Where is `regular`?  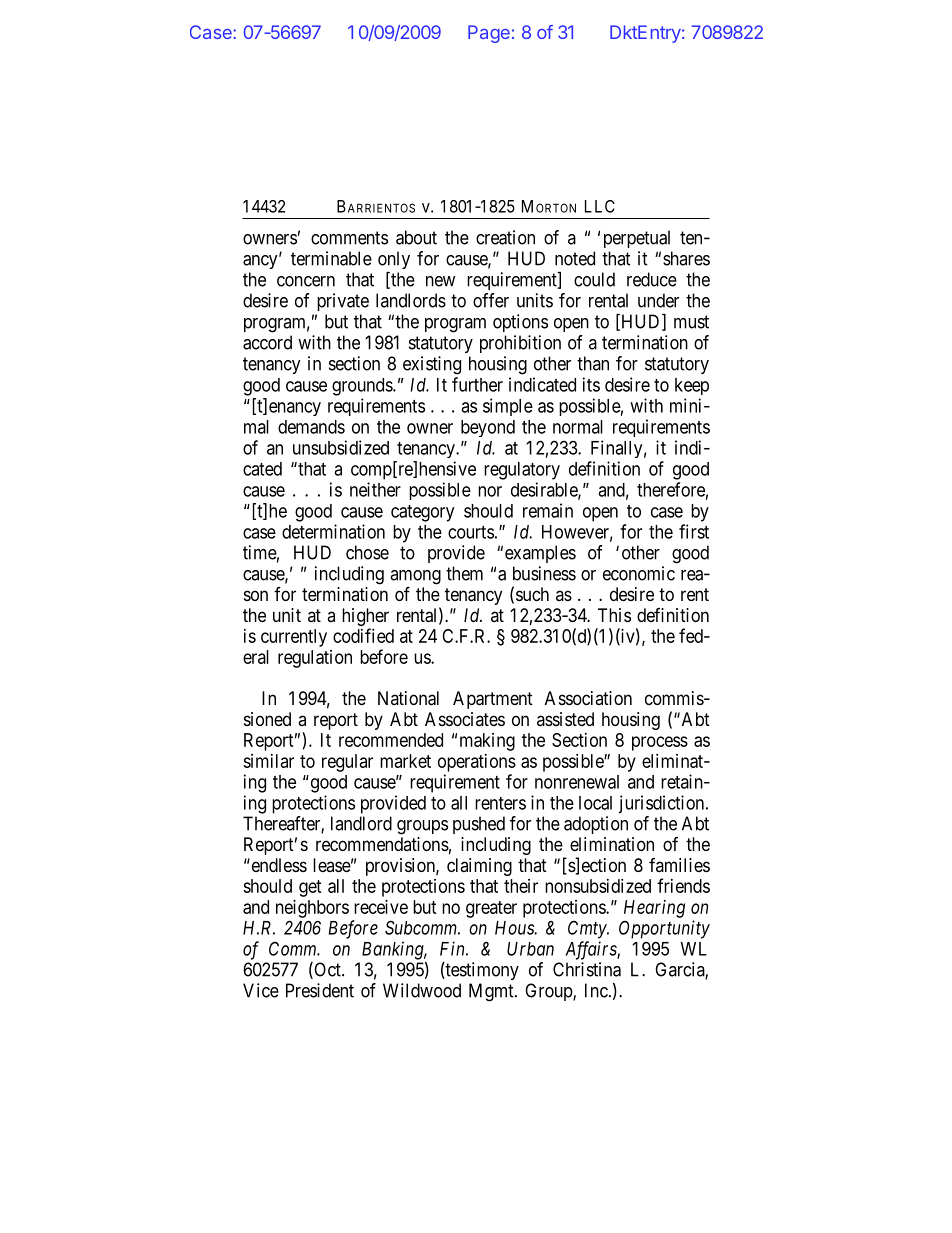 regular is located at coordinates (347, 763).
